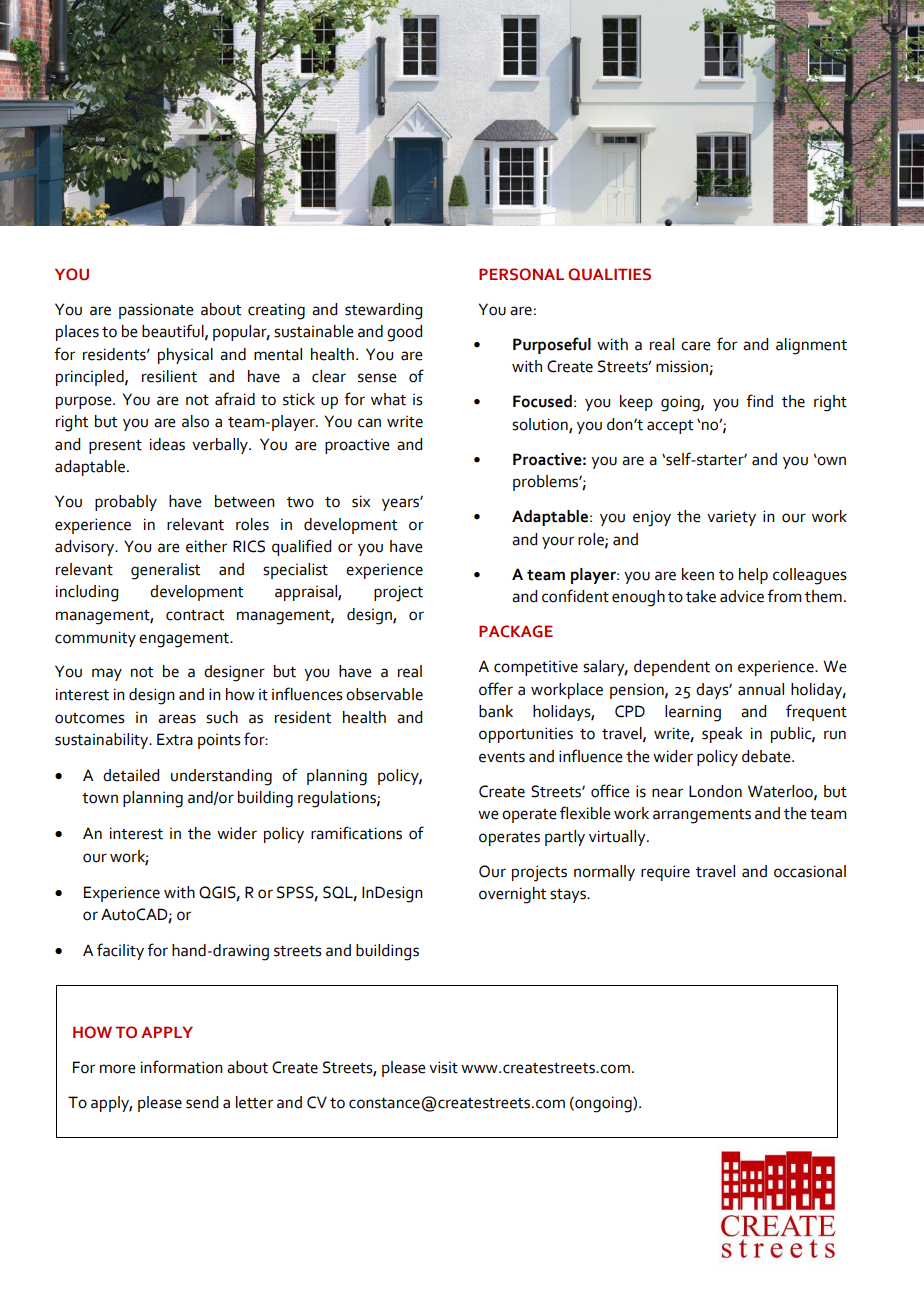  What do you see at coordinates (696, 346) in the image?
I see `care` at bounding box center [696, 346].
